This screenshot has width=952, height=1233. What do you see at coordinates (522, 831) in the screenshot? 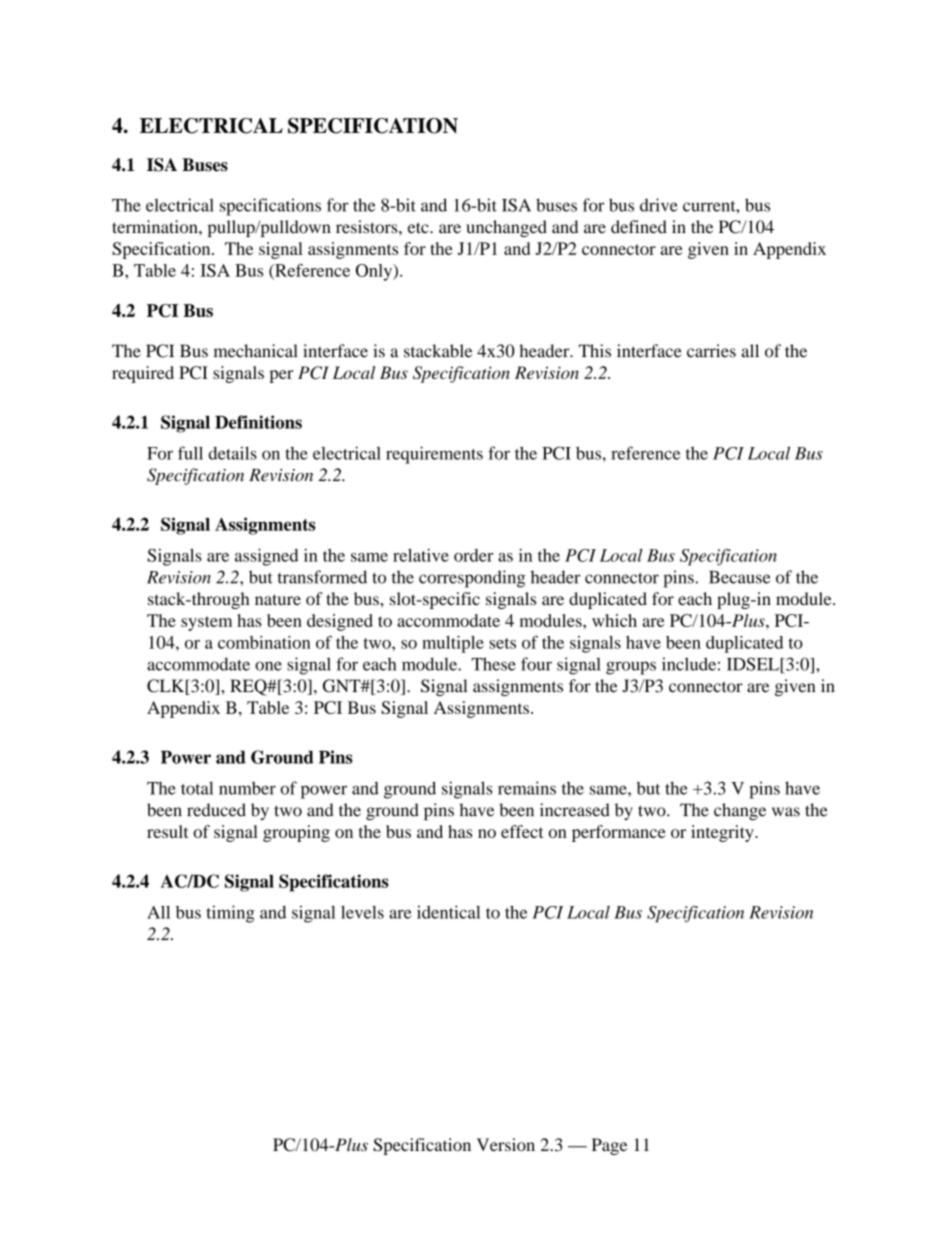
I see `effect` at bounding box center [522, 831].
